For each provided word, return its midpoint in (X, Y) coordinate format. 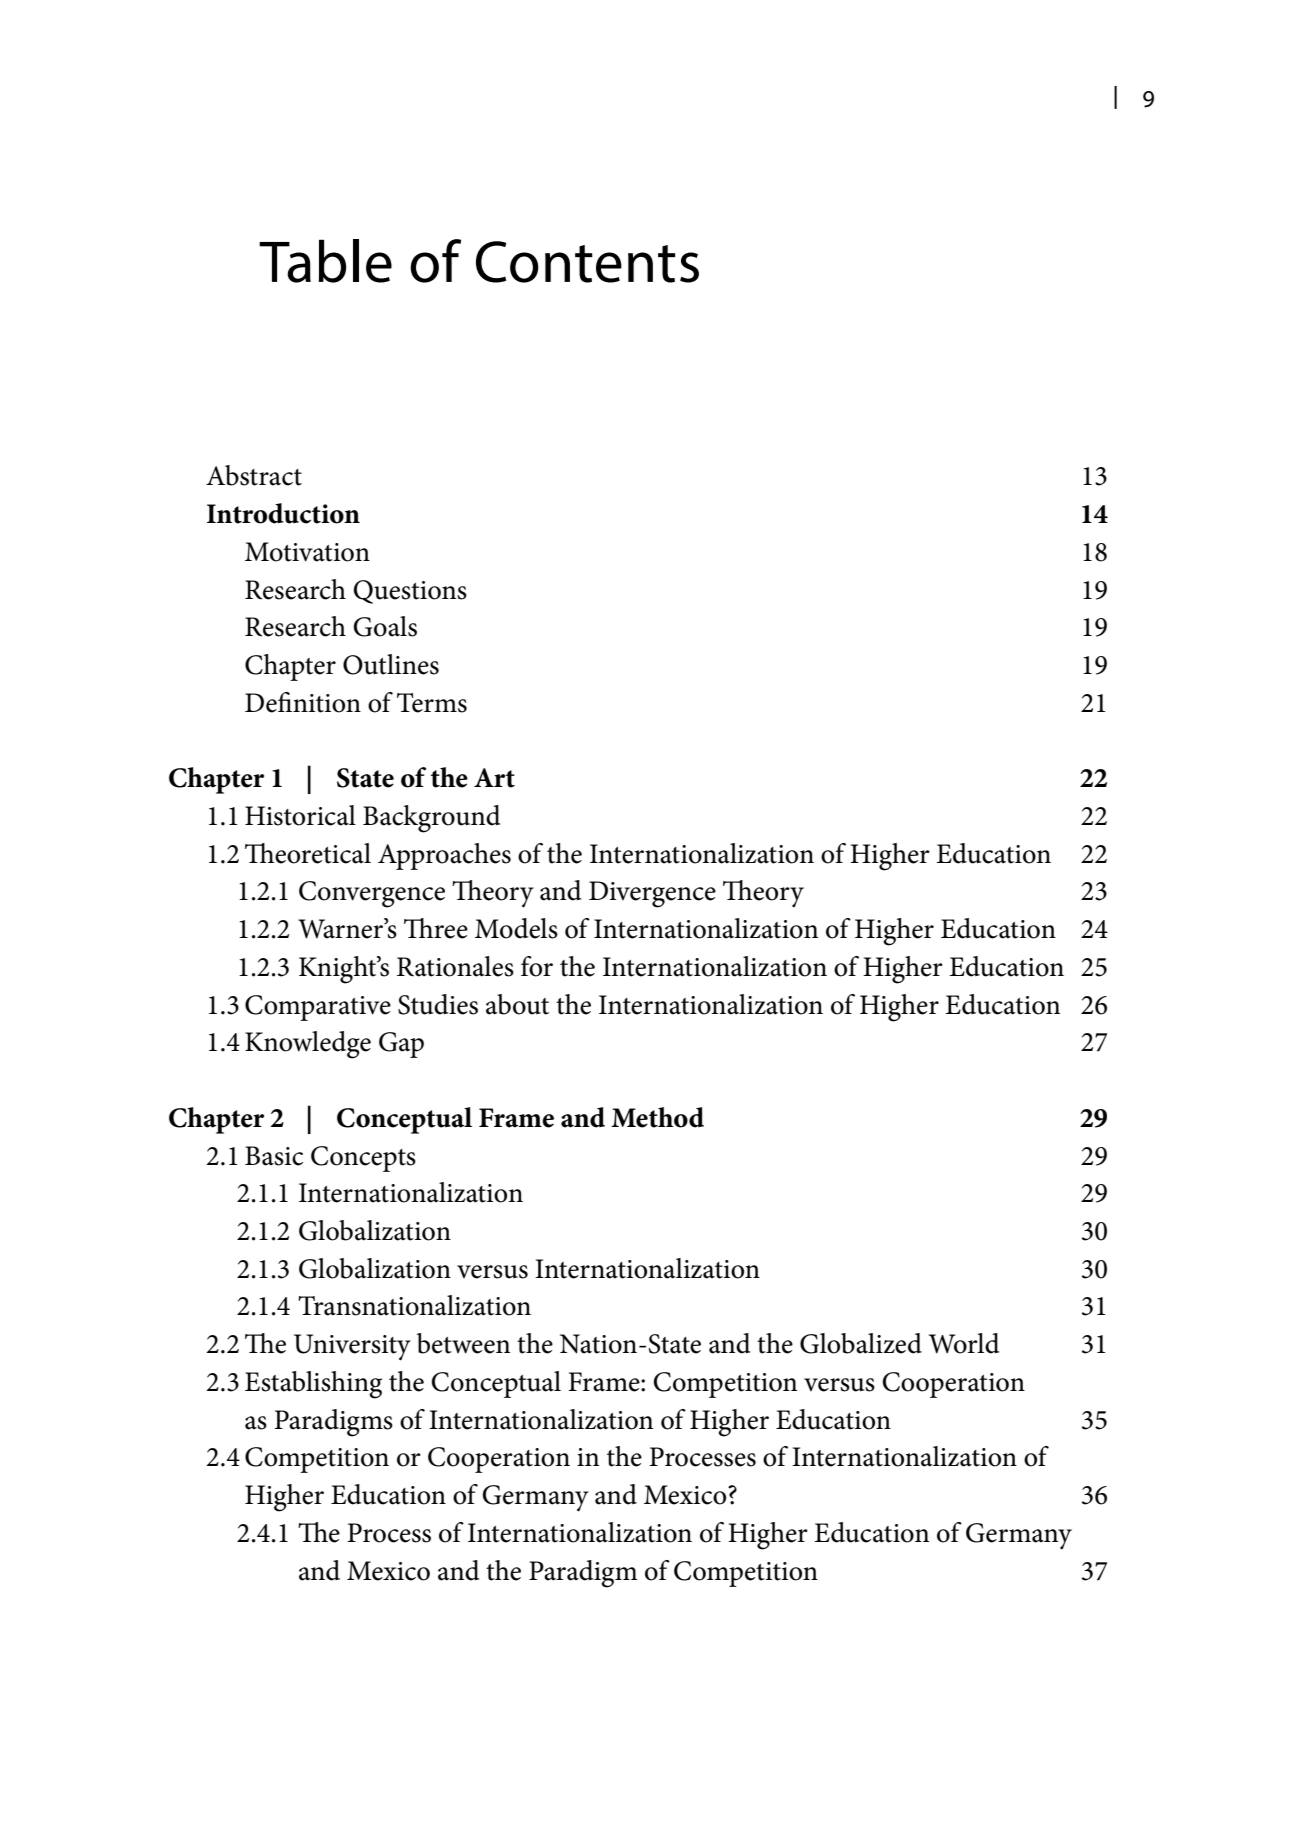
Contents (587, 262)
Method (657, 1117)
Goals (385, 626)
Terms (432, 703)
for (537, 966)
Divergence (652, 894)
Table (325, 261)
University (352, 1347)
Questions (410, 592)
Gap (401, 1045)
